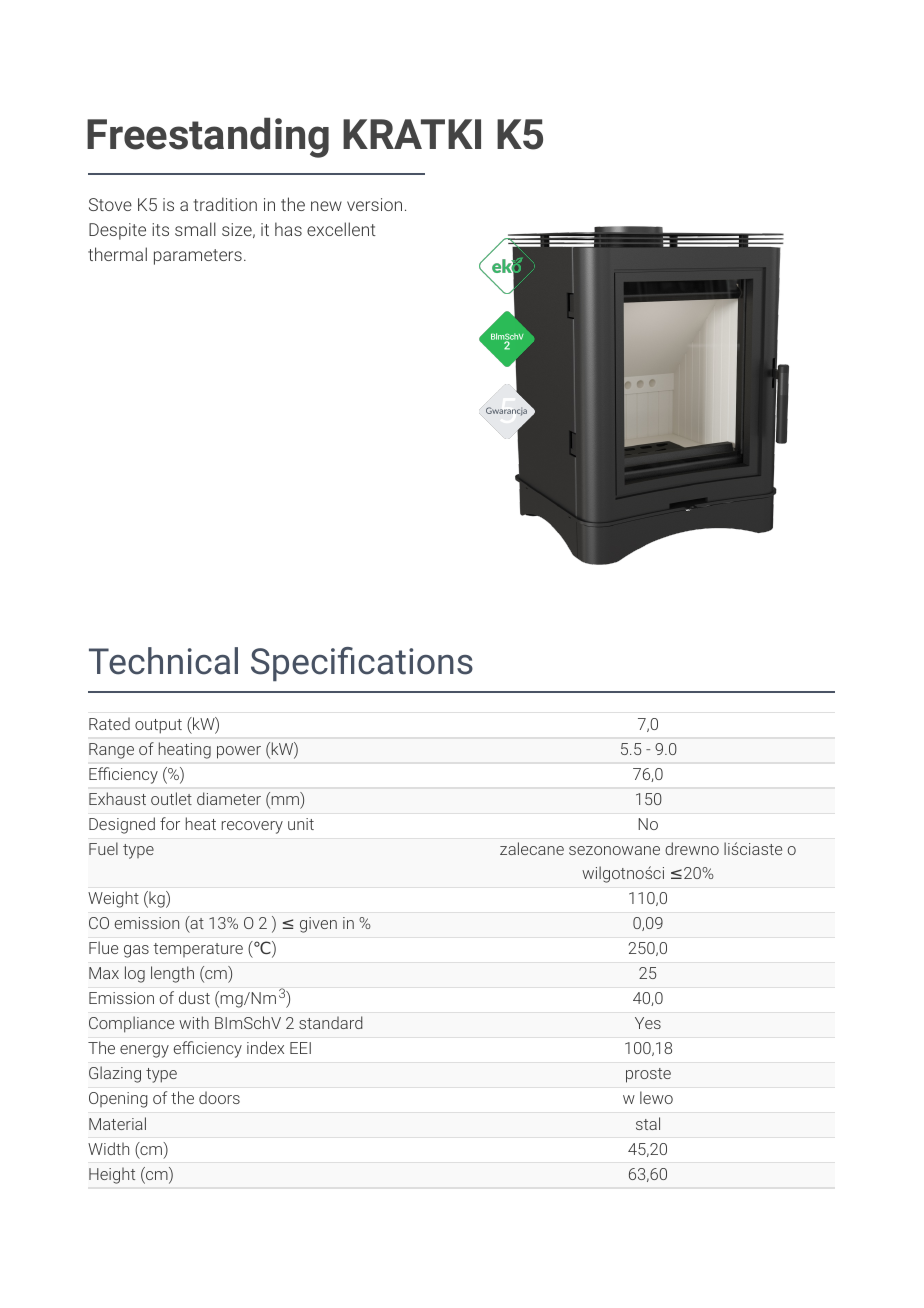 Image resolution: width=924 pixels, height=1308 pixels. I want to click on version, so click(374, 204).
